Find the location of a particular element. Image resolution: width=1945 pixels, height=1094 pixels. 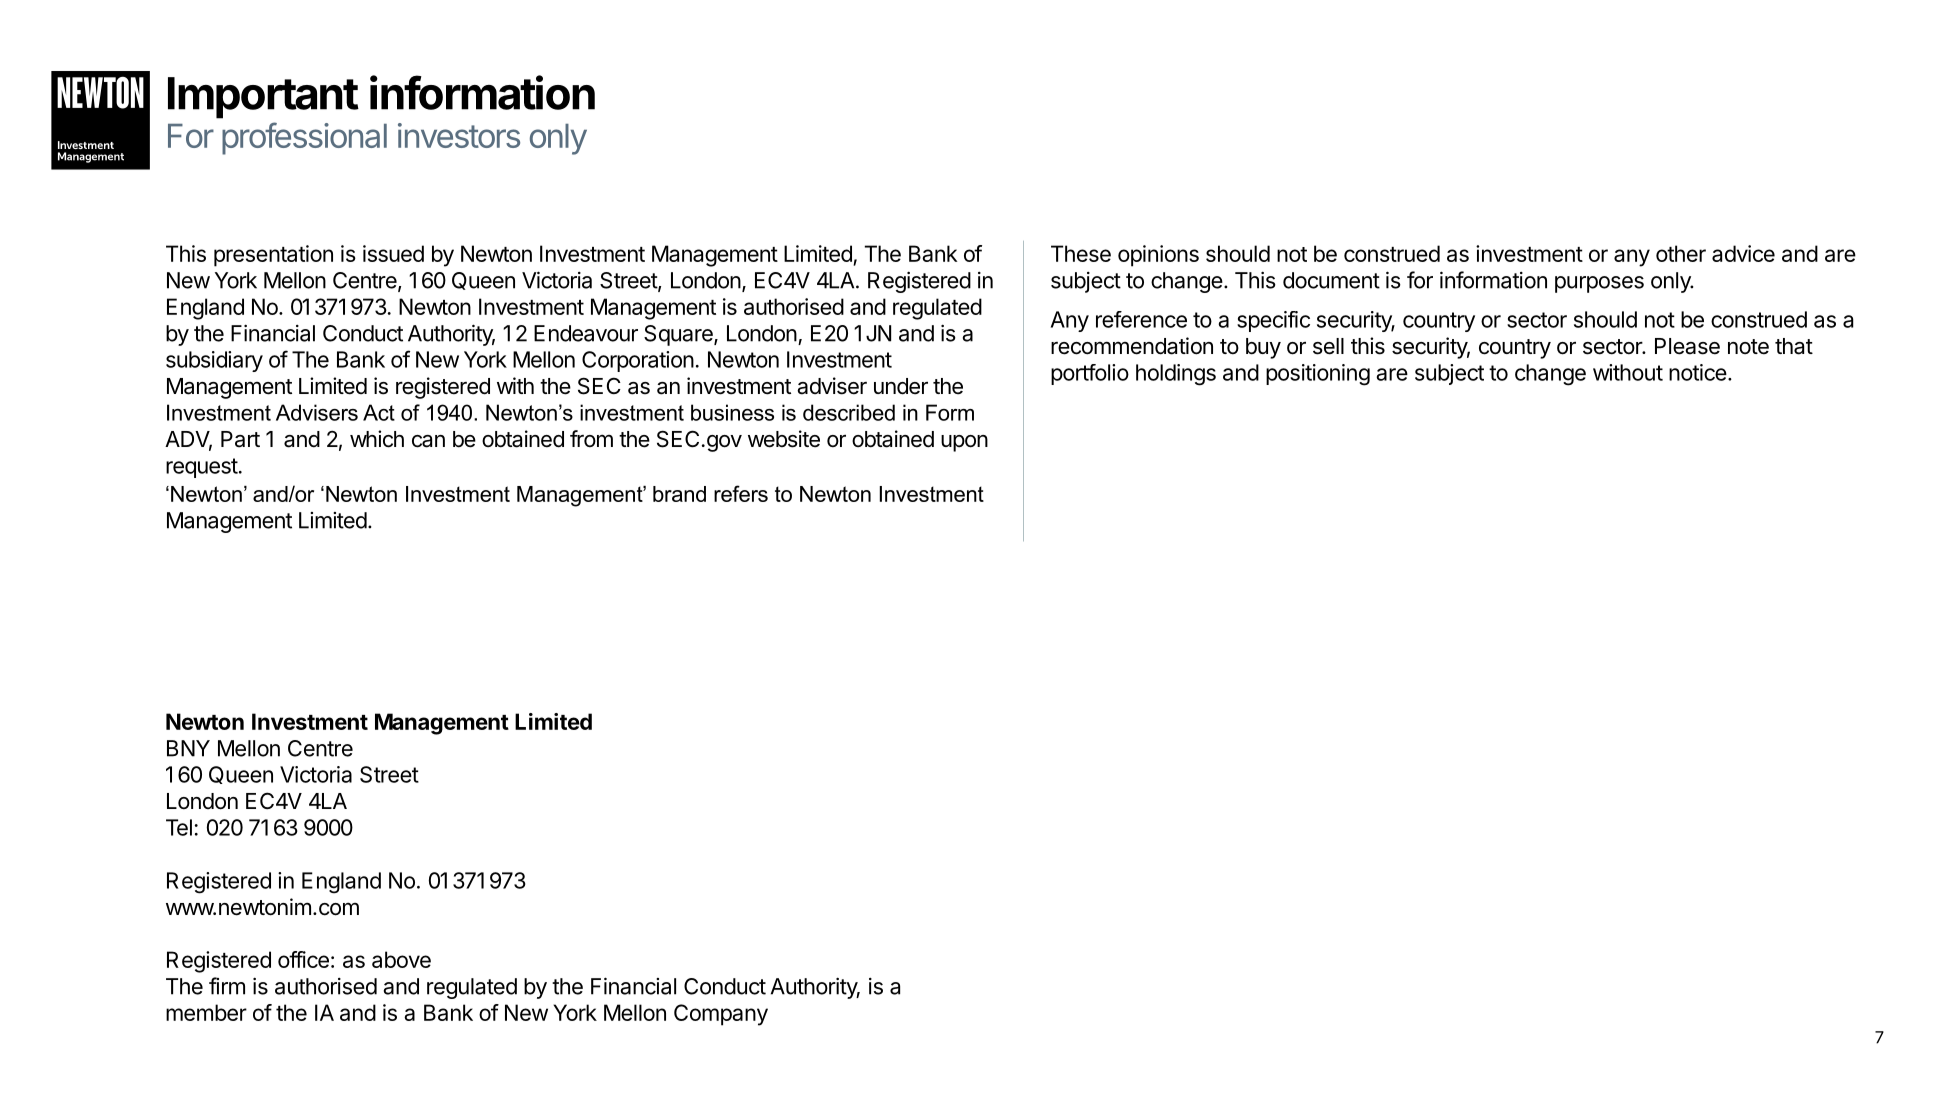

above is located at coordinates (401, 959).
